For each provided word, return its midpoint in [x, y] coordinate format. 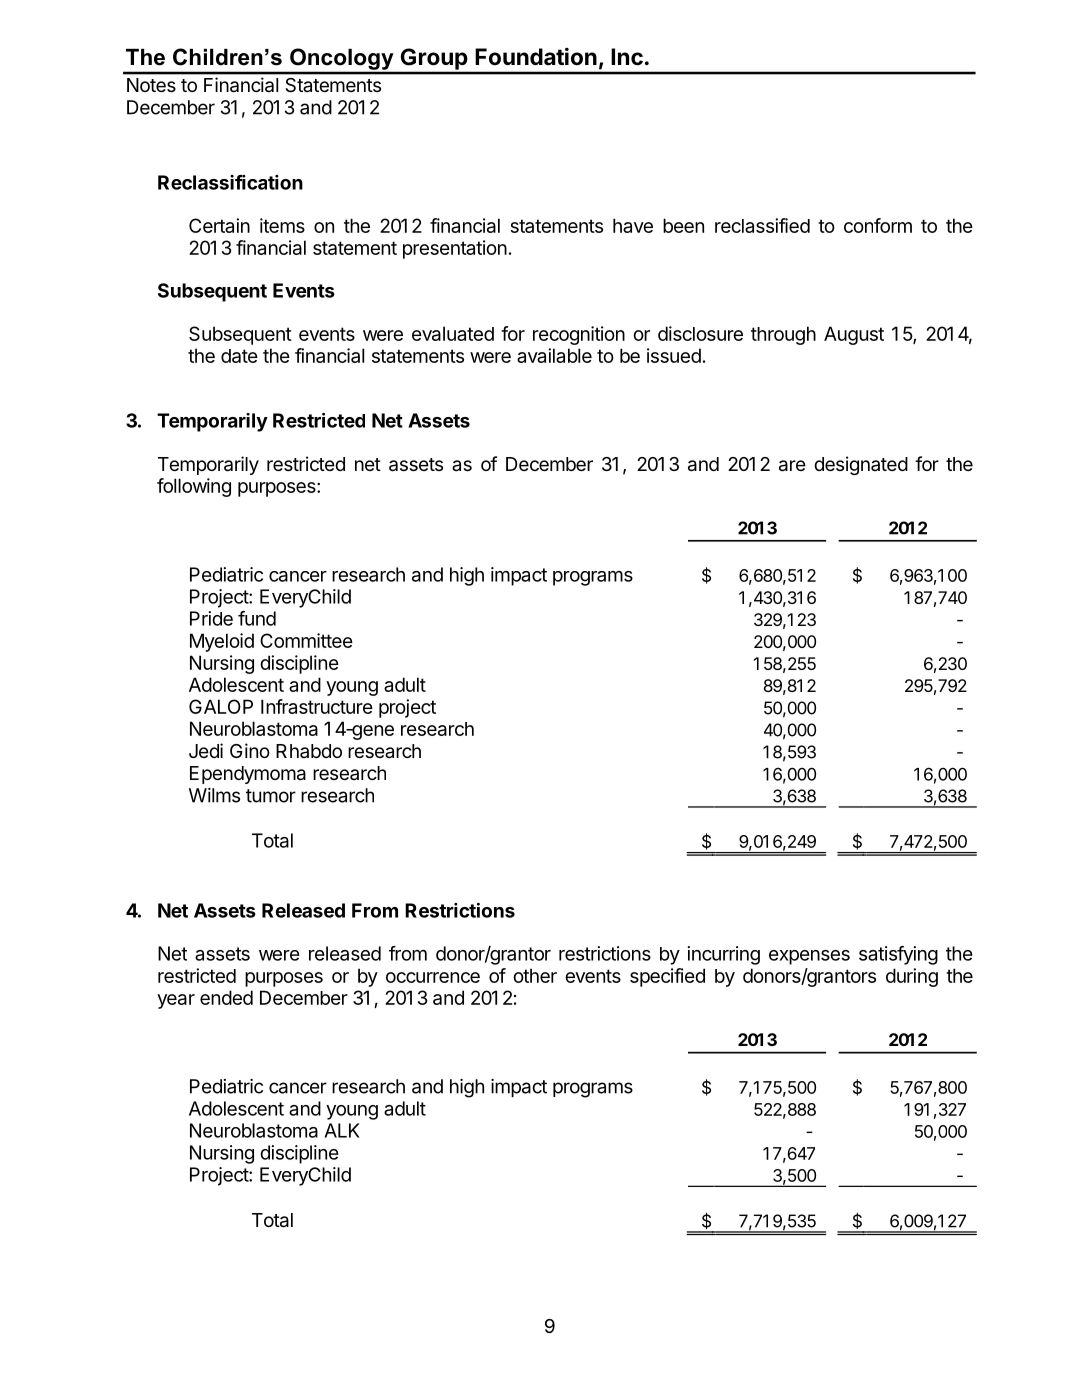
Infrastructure [317, 706]
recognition [579, 335]
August [854, 335]
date [239, 356]
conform [878, 225]
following [194, 487]
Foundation [536, 56]
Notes [151, 85]
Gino [250, 750]
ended [226, 997]
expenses [809, 957]
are [792, 466]
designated [861, 465]
